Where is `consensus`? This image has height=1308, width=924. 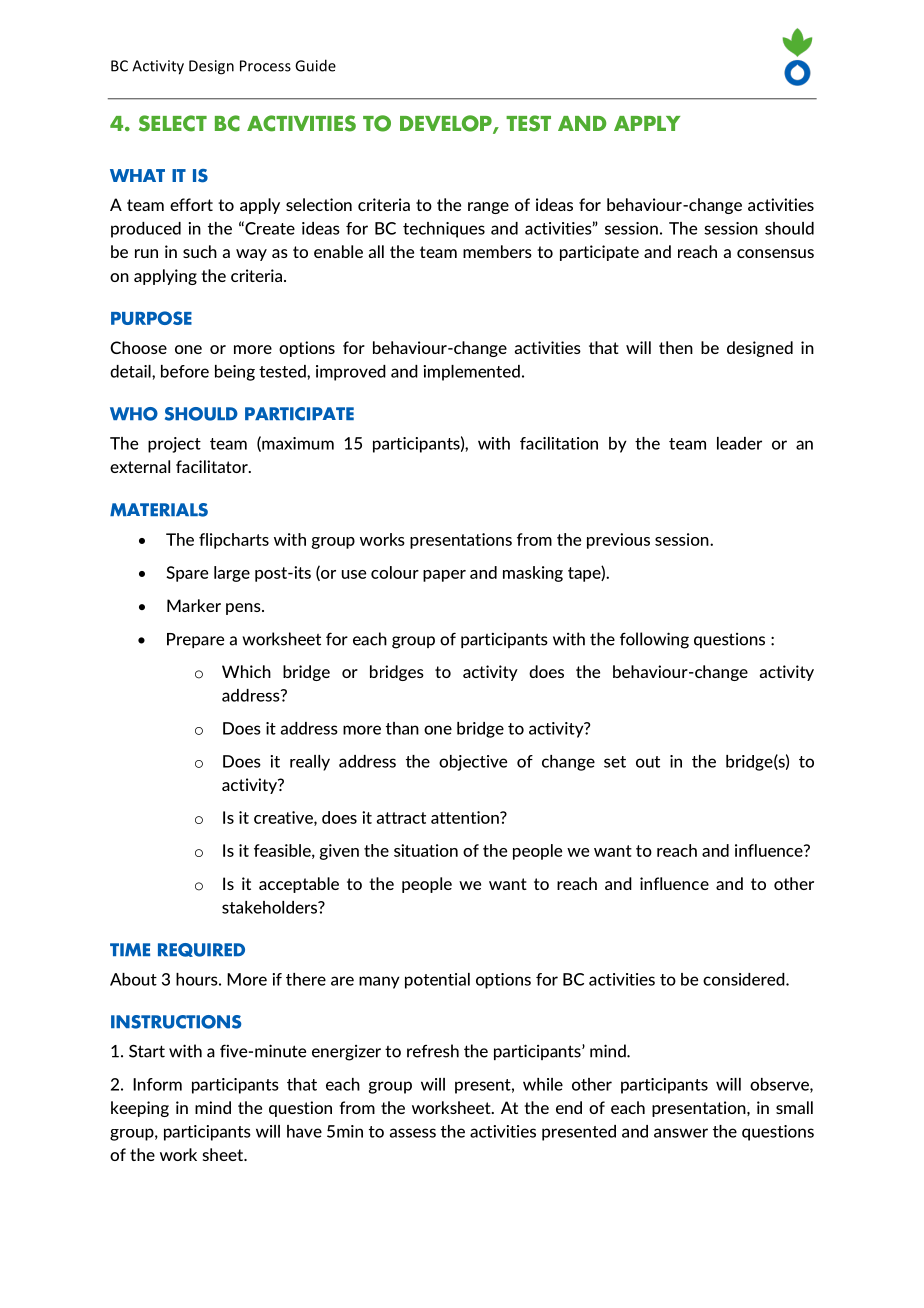
consensus is located at coordinates (775, 253).
